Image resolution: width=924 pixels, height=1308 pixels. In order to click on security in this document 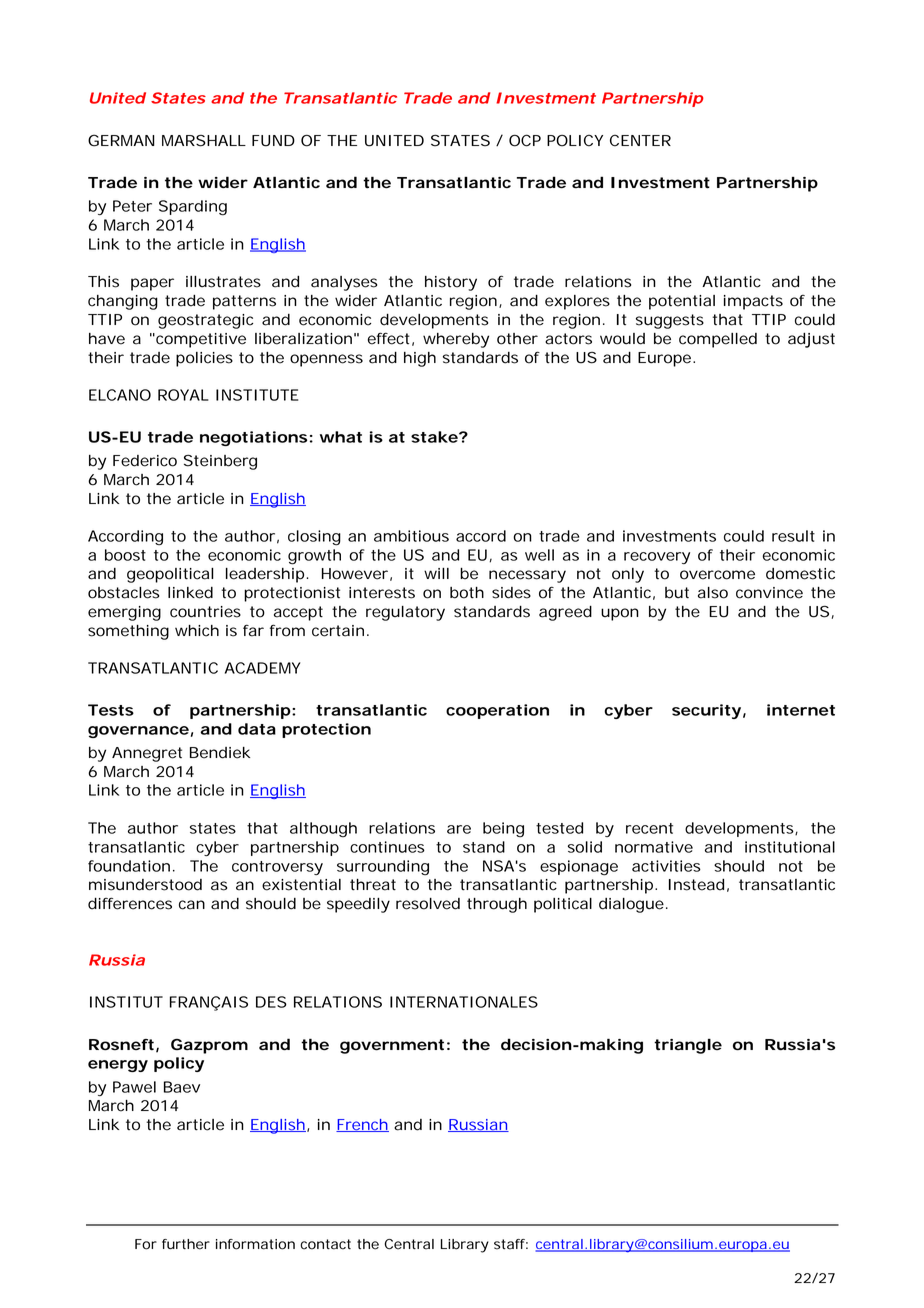, I will do `click(706, 711)`.
